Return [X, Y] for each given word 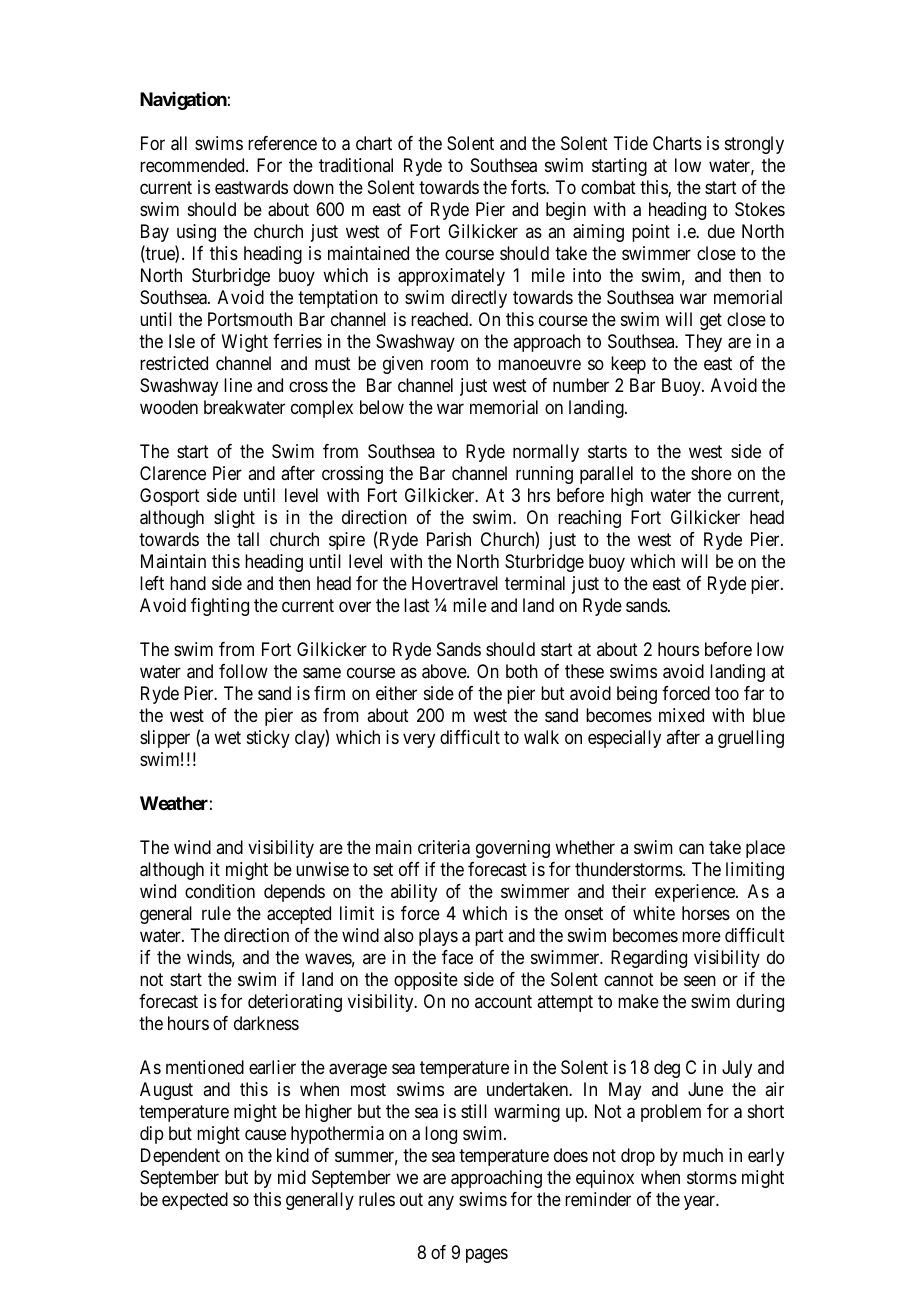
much [703, 1155]
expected [195, 1201]
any [441, 1203]
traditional [356, 165]
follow [243, 671]
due [721, 231]
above [445, 671]
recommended [193, 165]
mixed [681, 715]
